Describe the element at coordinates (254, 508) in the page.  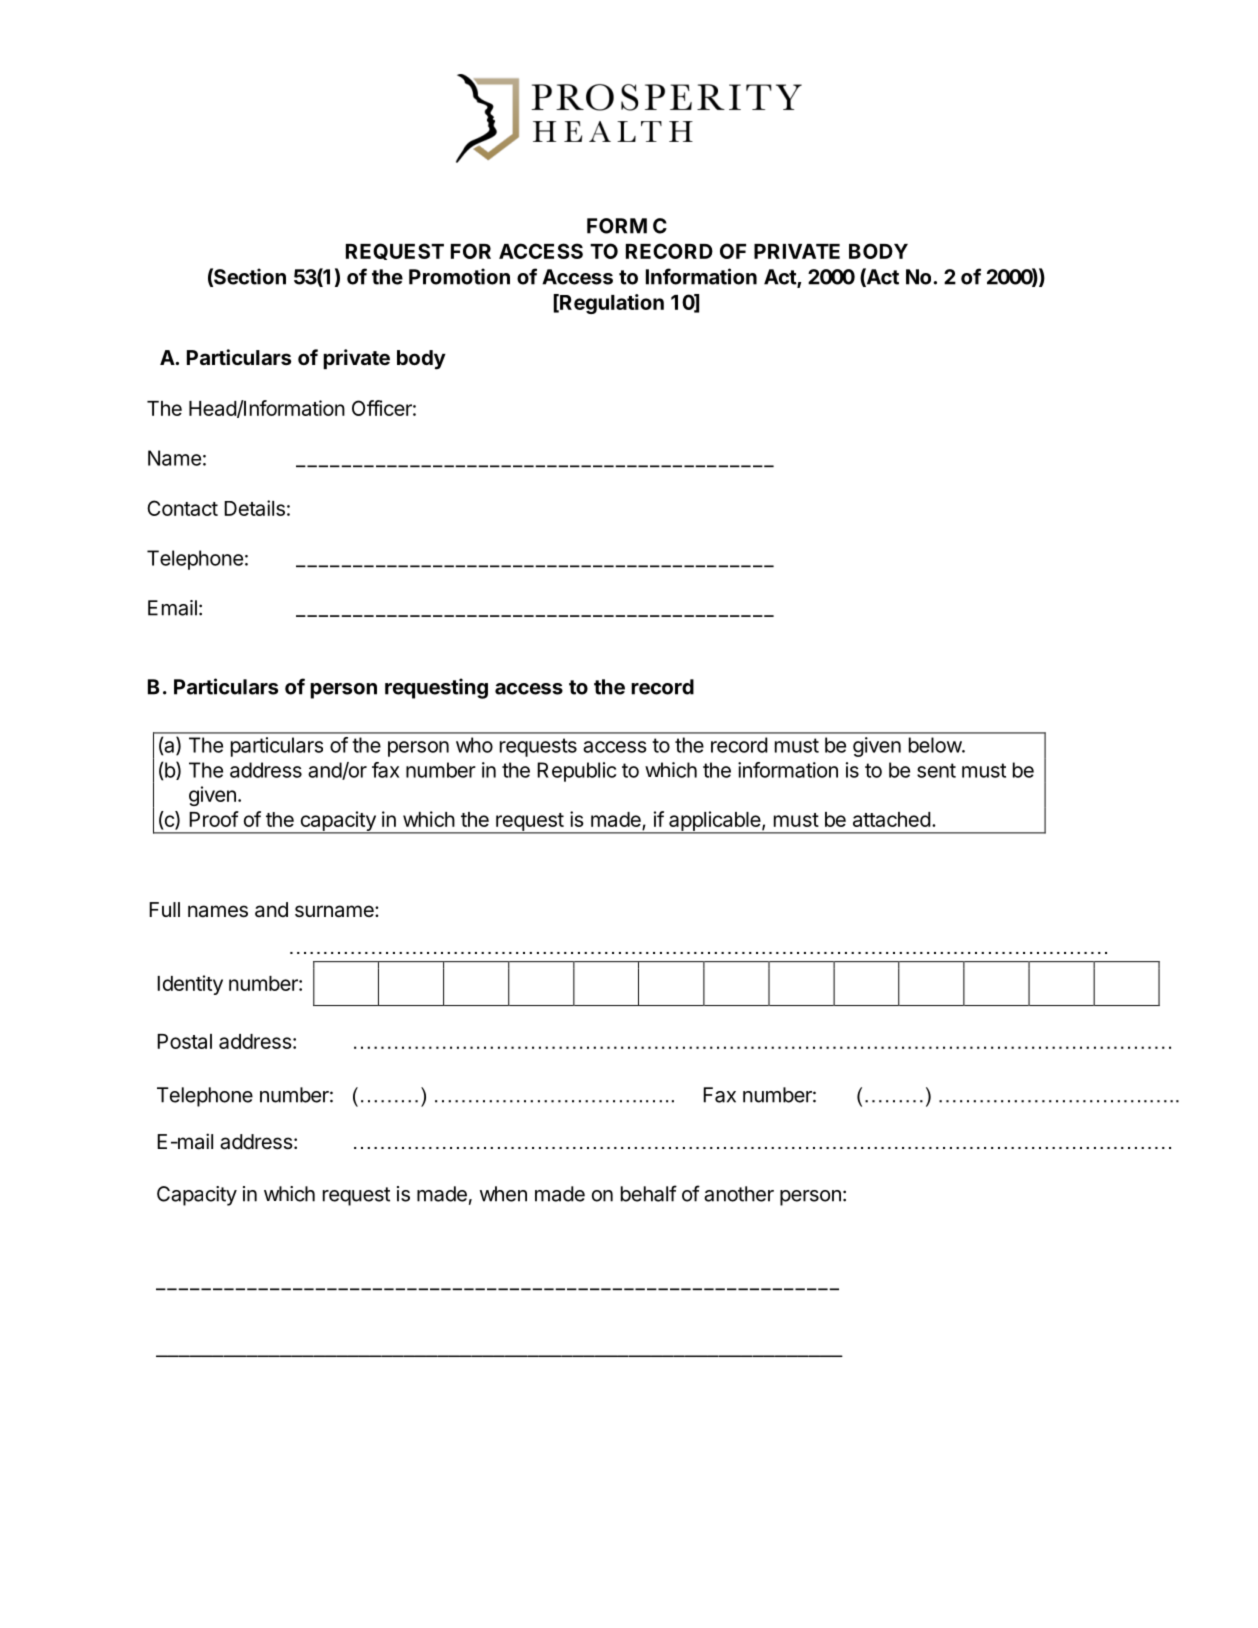
I see `Details` at that location.
